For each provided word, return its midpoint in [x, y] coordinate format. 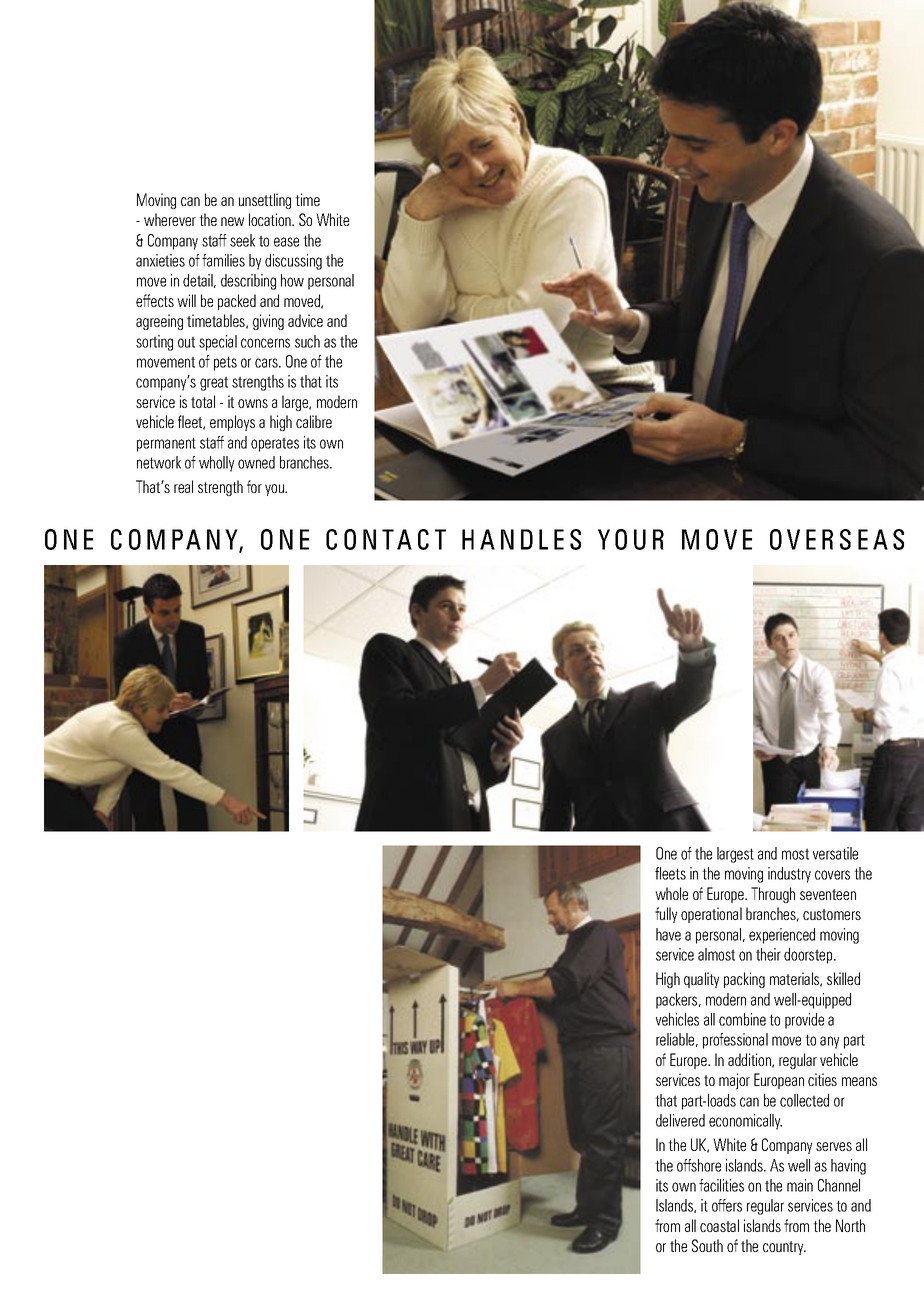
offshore [699, 1165]
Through [773, 895]
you [276, 490]
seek [242, 240]
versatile [835, 853]
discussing [293, 262]
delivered [680, 1120]
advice [305, 320]
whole [671, 893]
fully [666, 915]
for [254, 486]
